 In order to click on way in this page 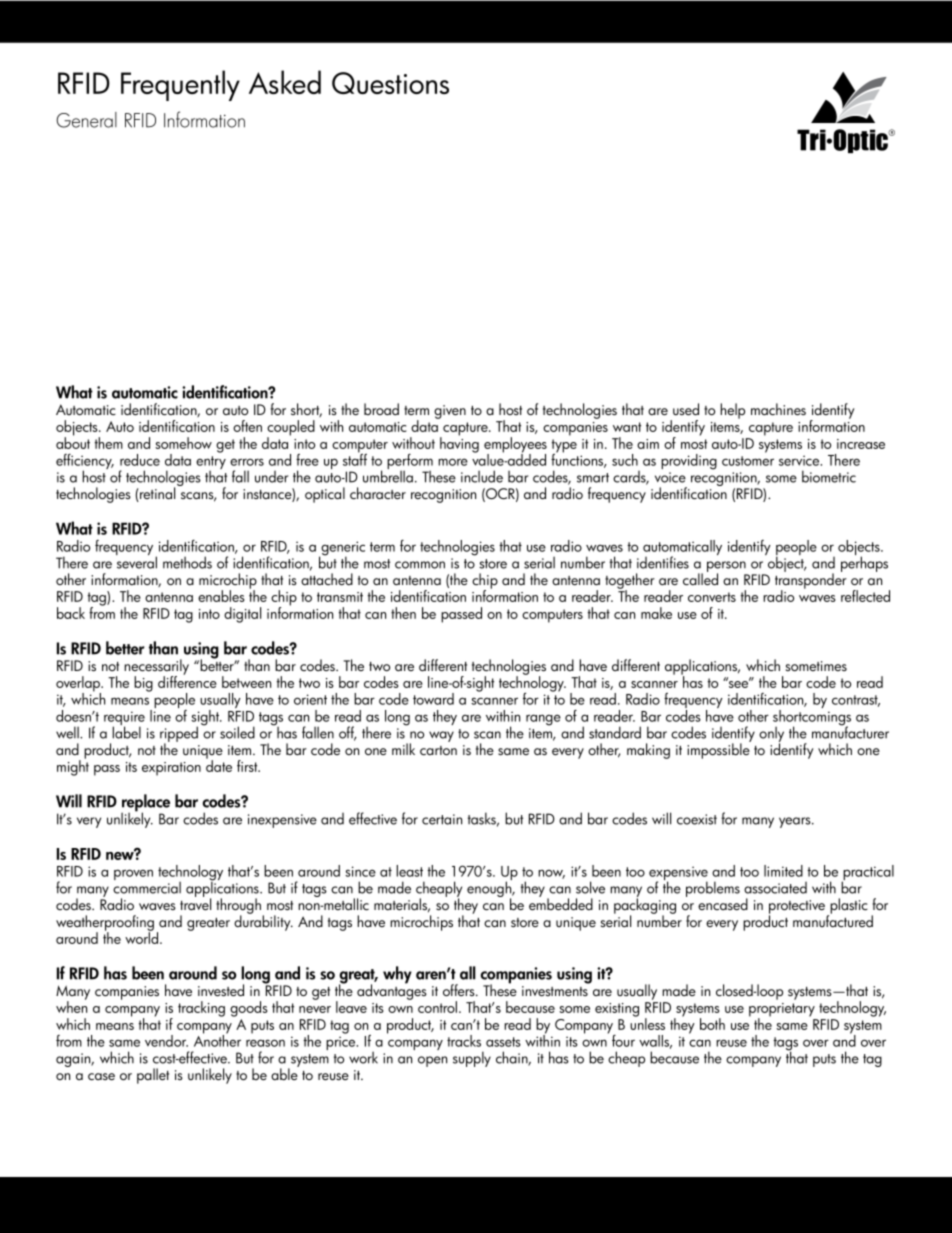, I will do `click(441, 736)`.
